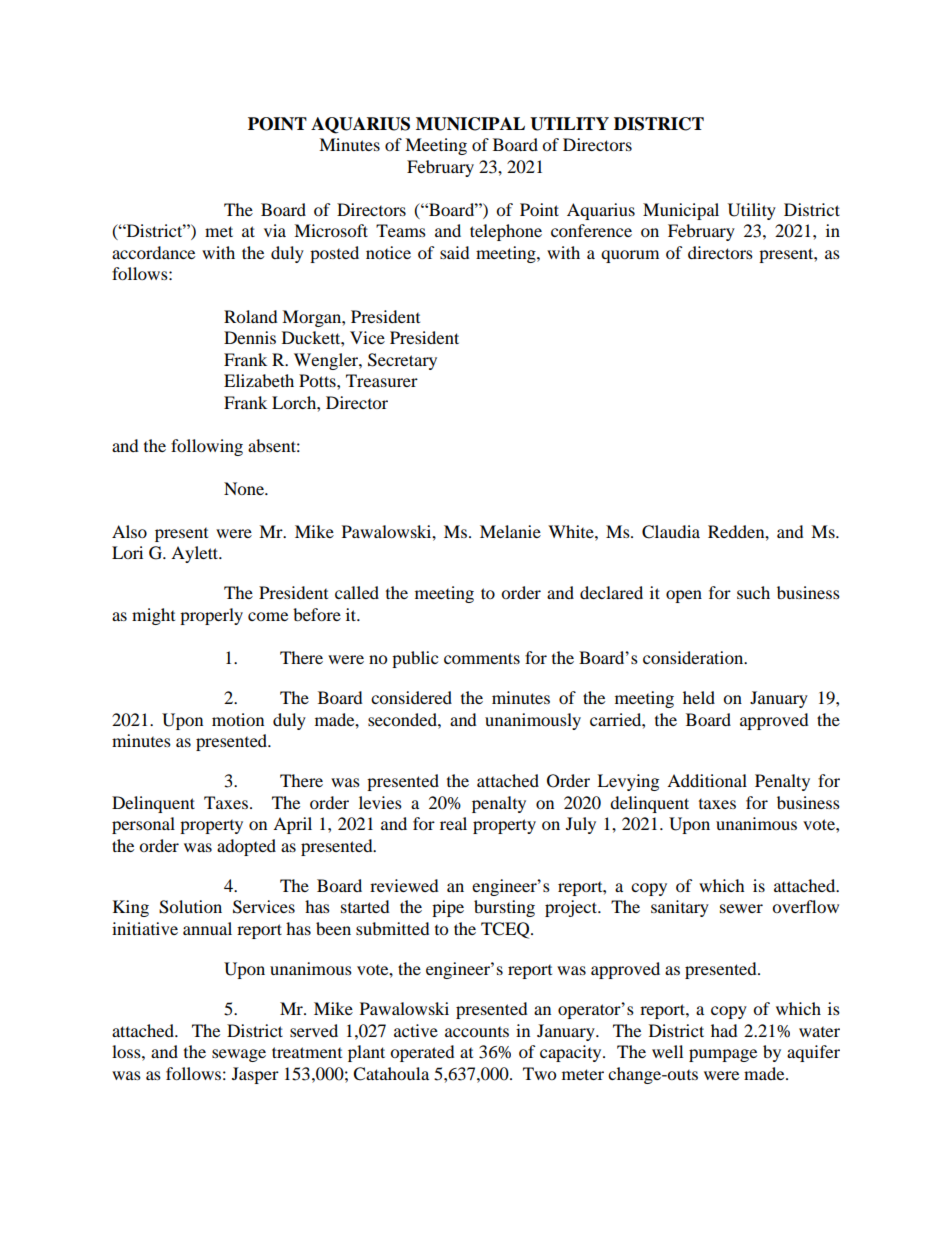 The image size is (952, 1233). What do you see at coordinates (453, 823) in the screenshot?
I see `real` at bounding box center [453, 823].
